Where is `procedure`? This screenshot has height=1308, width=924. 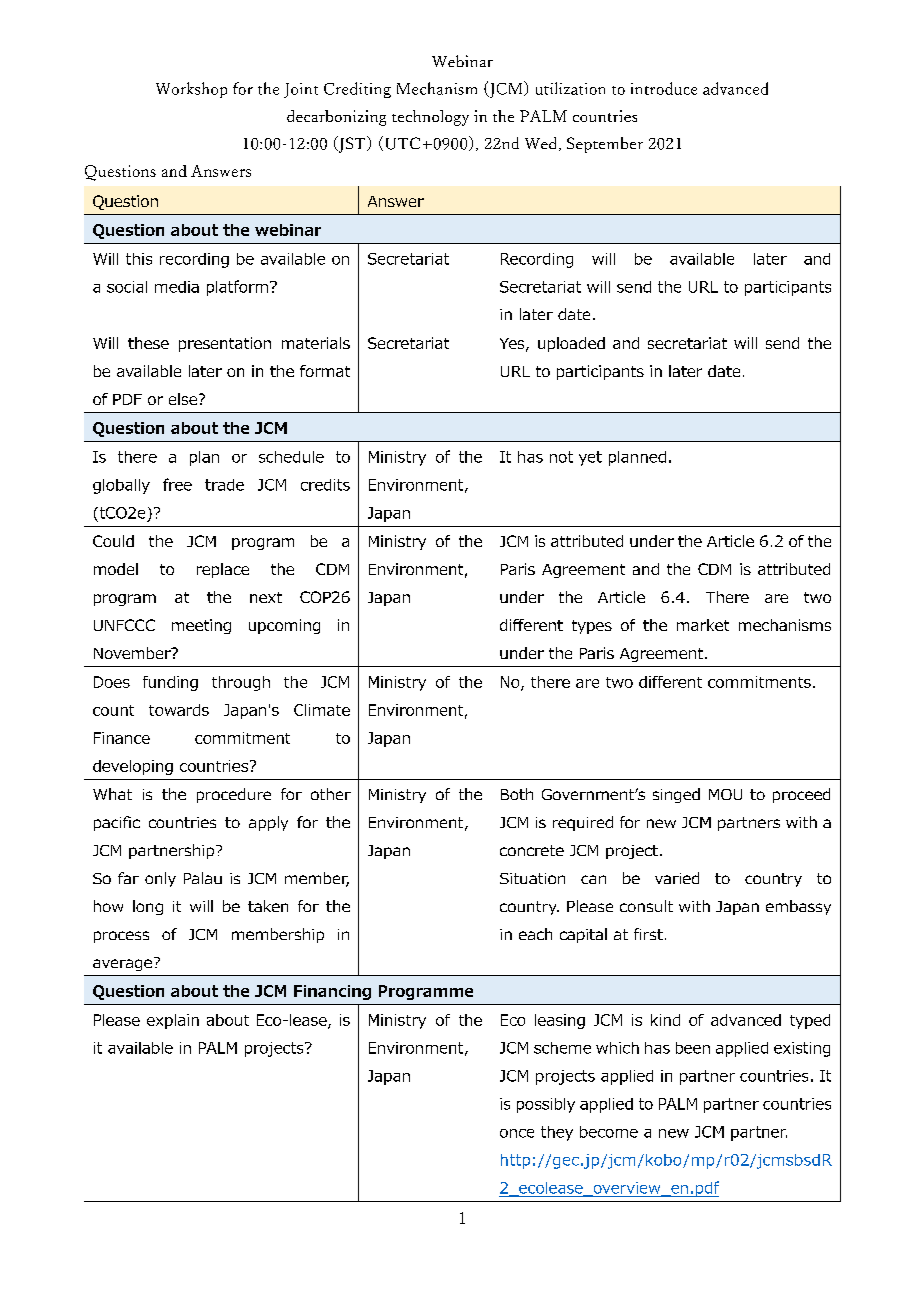
procedure is located at coordinates (234, 795).
